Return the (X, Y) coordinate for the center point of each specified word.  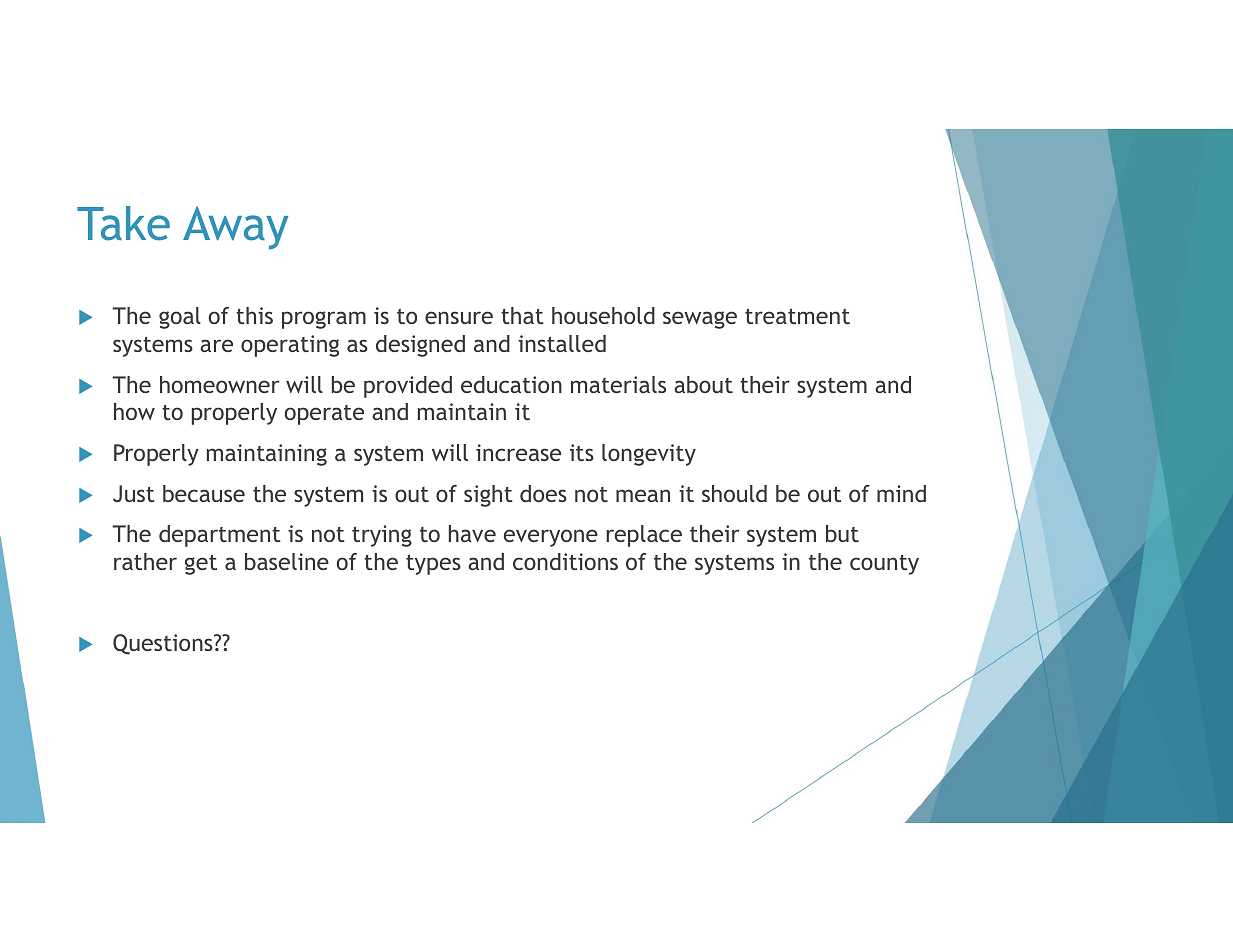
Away (235, 228)
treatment (797, 316)
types (433, 564)
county (884, 565)
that (522, 315)
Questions (164, 644)
